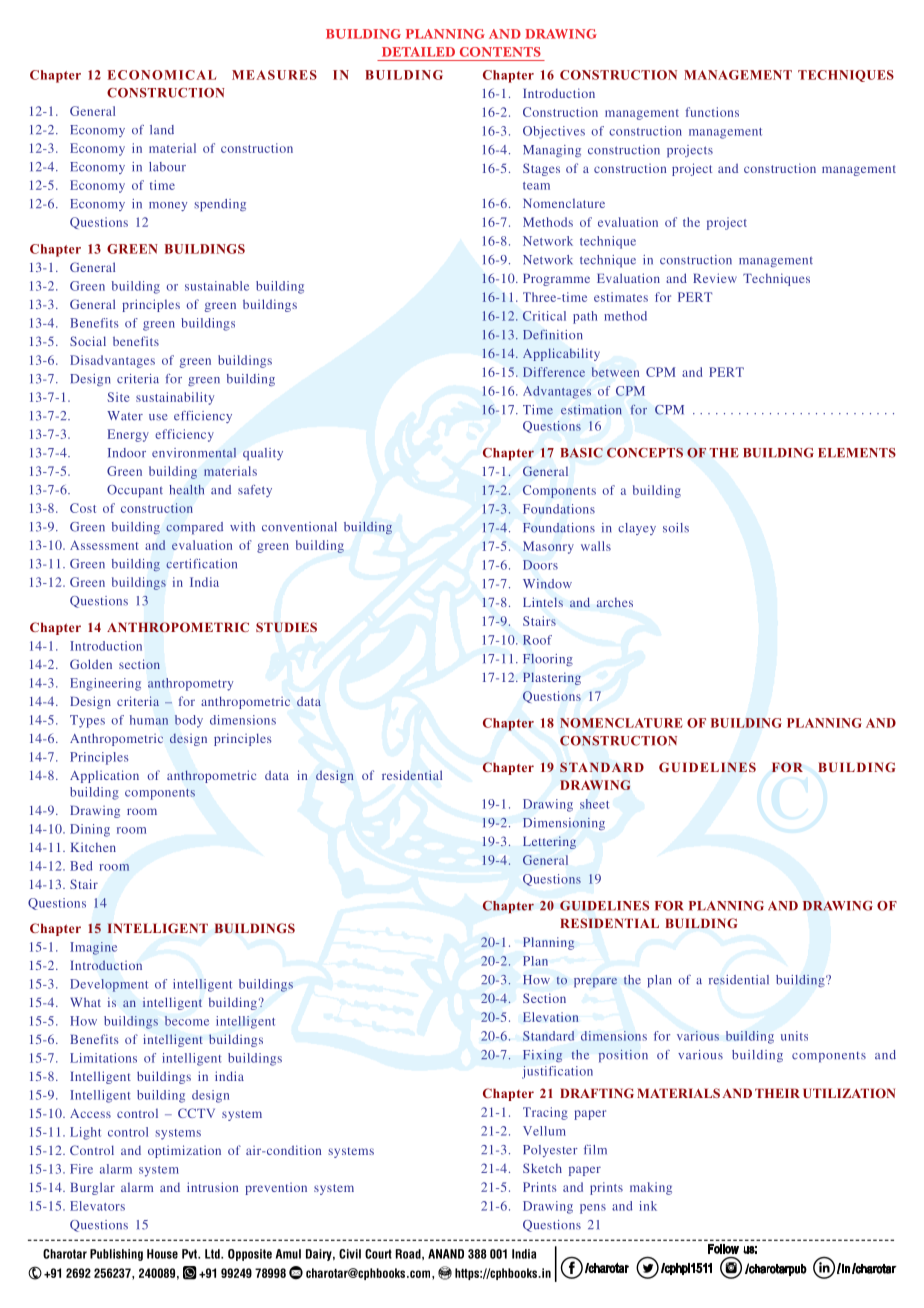 Image resolution: width=924 pixels, height=1308 pixels. I want to click on arches, so click(615, 602).
